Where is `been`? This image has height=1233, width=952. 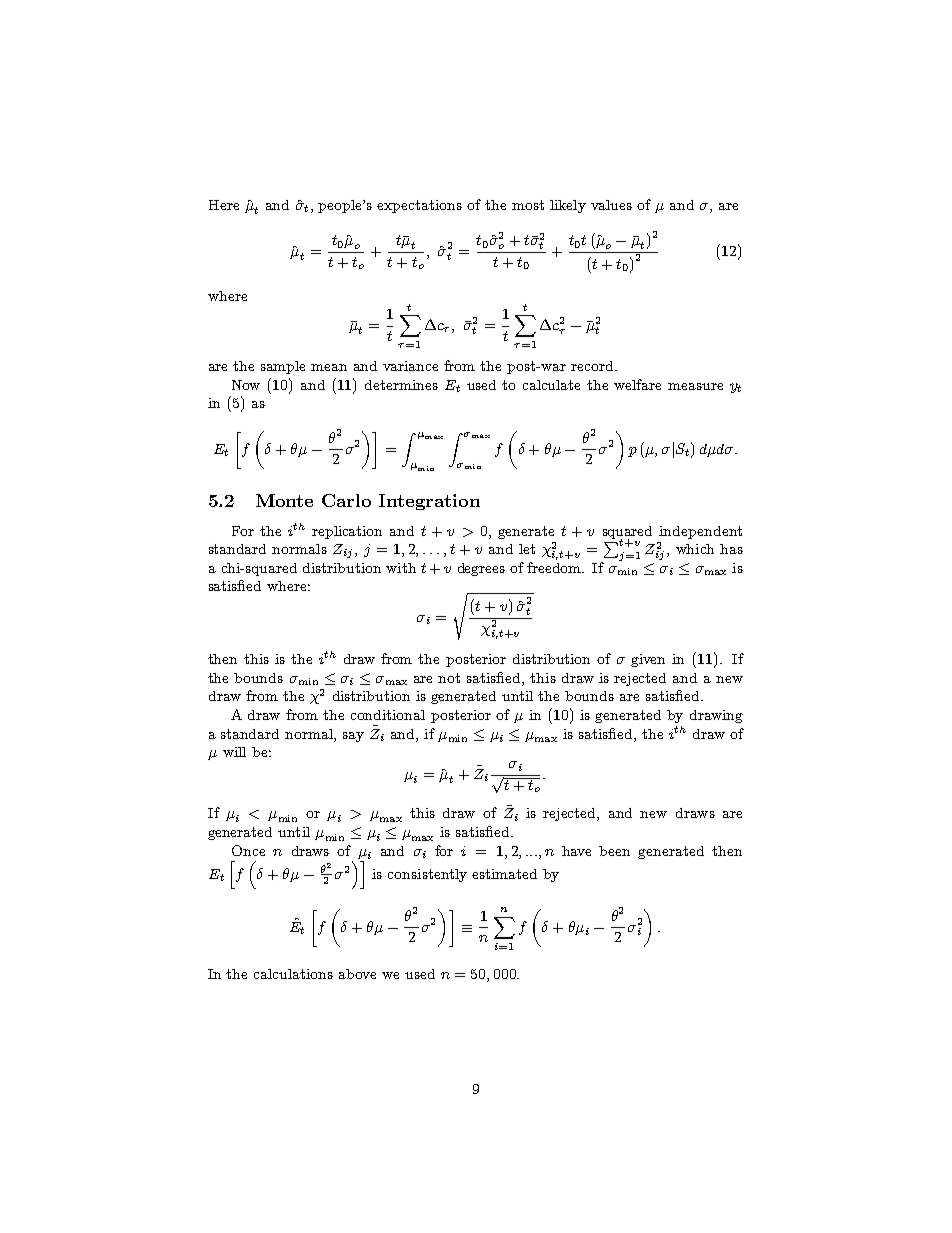
been is located at coordinates (614, 851).
